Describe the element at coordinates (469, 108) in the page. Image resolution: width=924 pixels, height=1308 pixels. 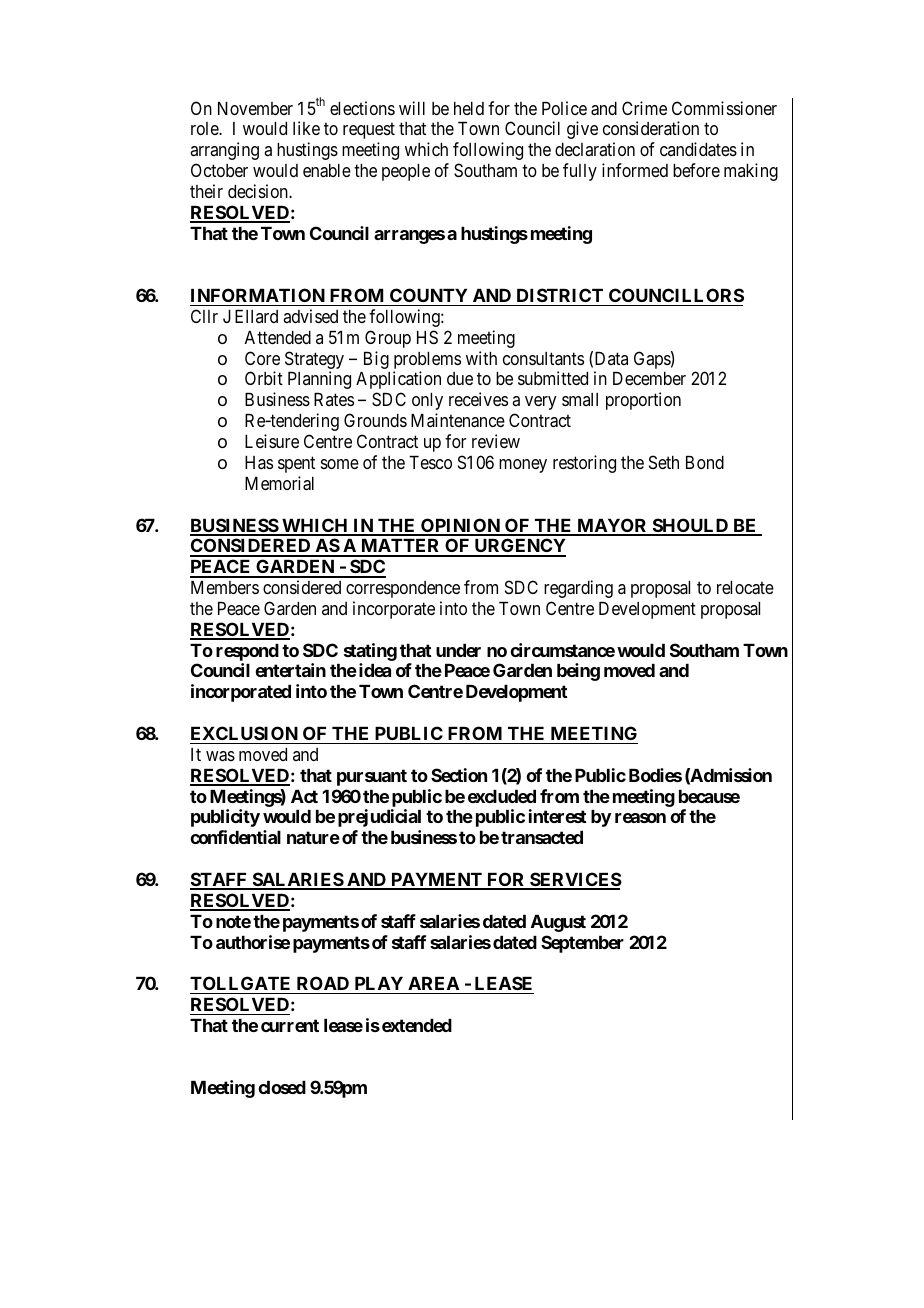
I see `held` at that location.
